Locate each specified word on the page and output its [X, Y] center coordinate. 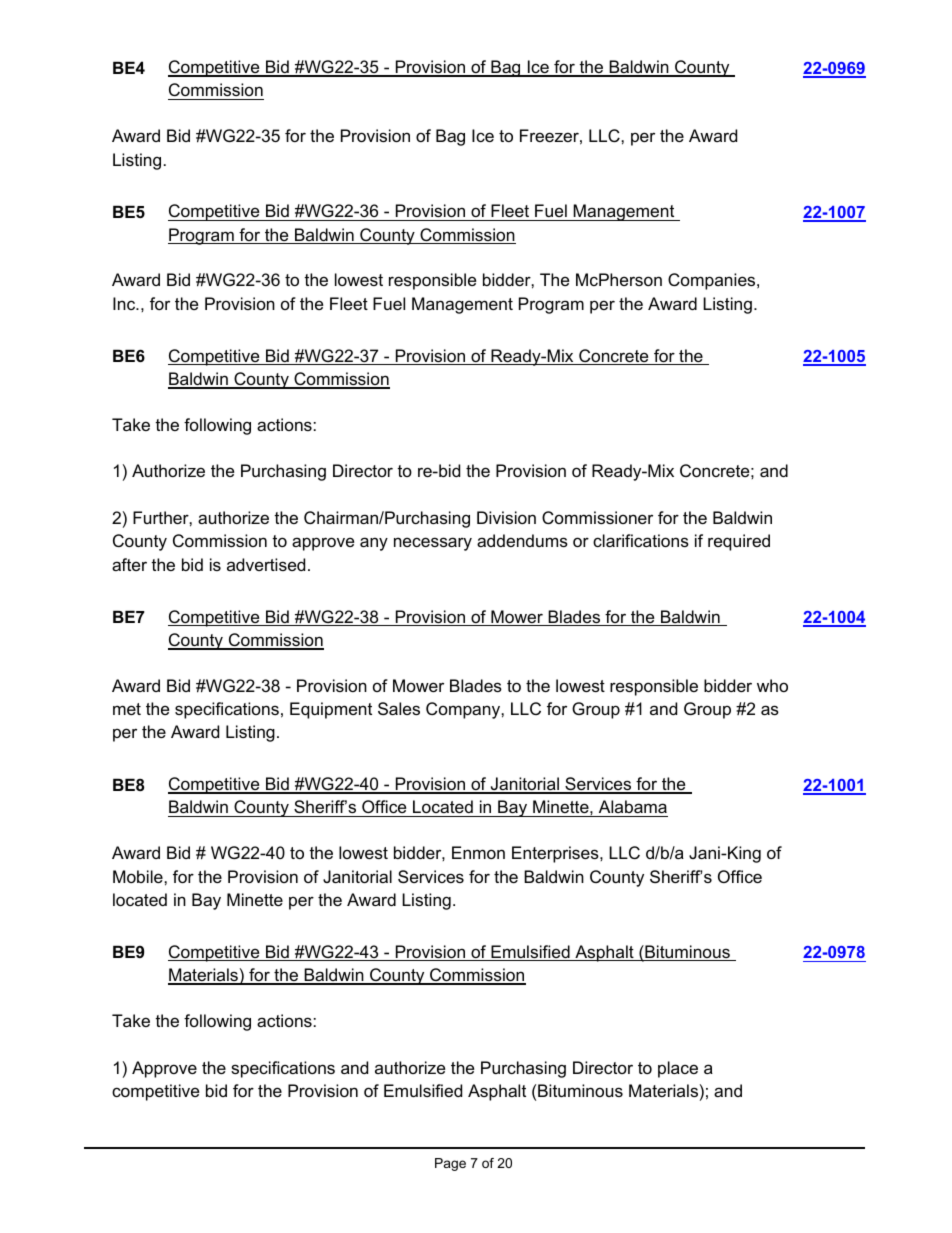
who [772, 685]
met [127, 709]
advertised [266, 564]
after [129, 564]
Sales [399, 708]
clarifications [641, 540]
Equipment [331, 710]
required [739, 542]
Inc [125, 303]
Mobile [139, 876]
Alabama [632, 808]
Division [506, 517]
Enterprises [556, 854]
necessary [433, 544]
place [678, 1069]
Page [450, 1164]
